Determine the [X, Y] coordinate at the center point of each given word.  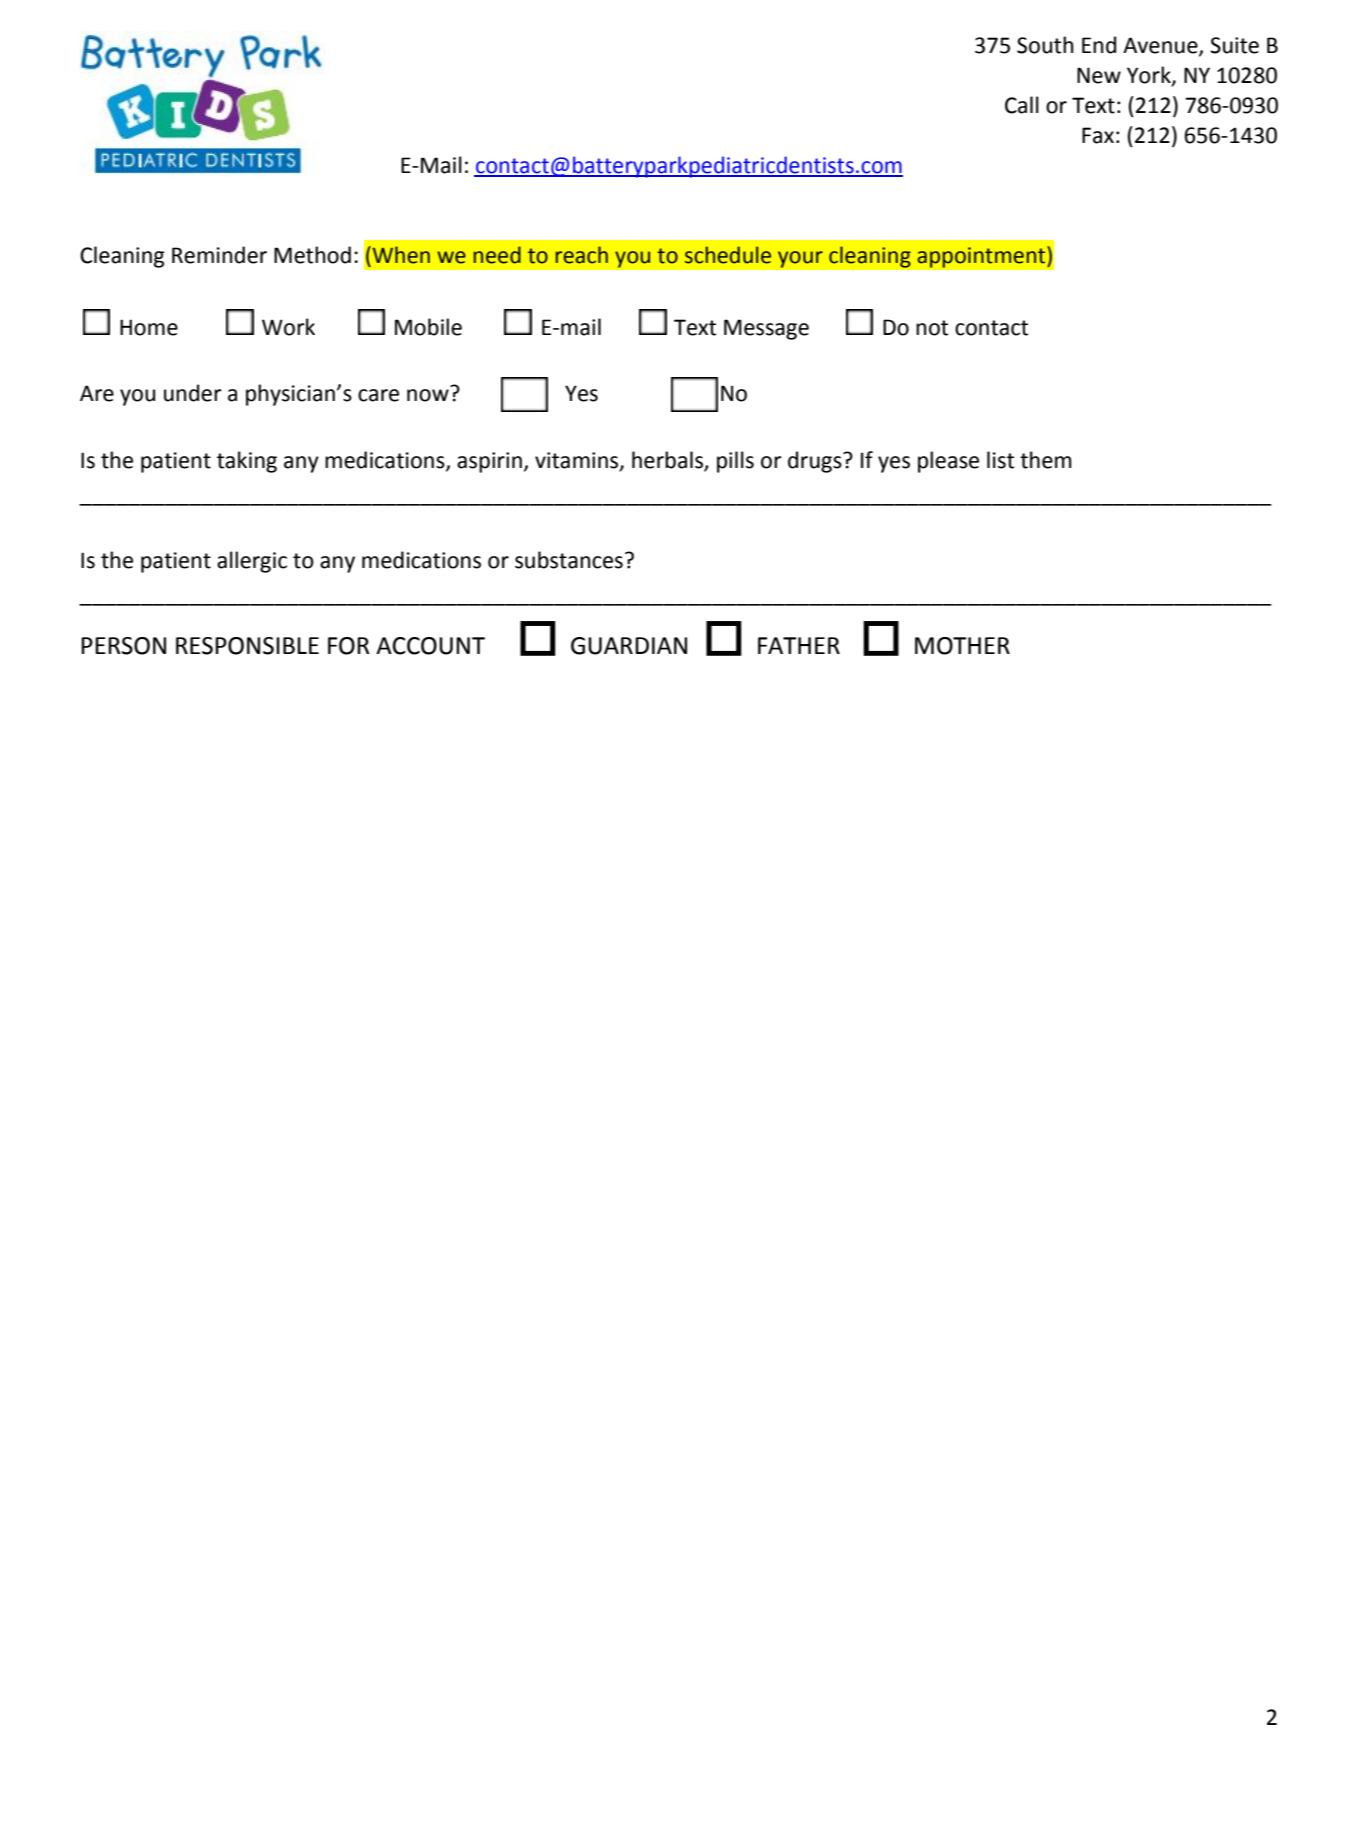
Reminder [219, 255]
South [1045, 45]
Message [766, 329]
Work [288, 327]
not [932, 328]
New [1099, 75]
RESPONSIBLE [247, 646]
